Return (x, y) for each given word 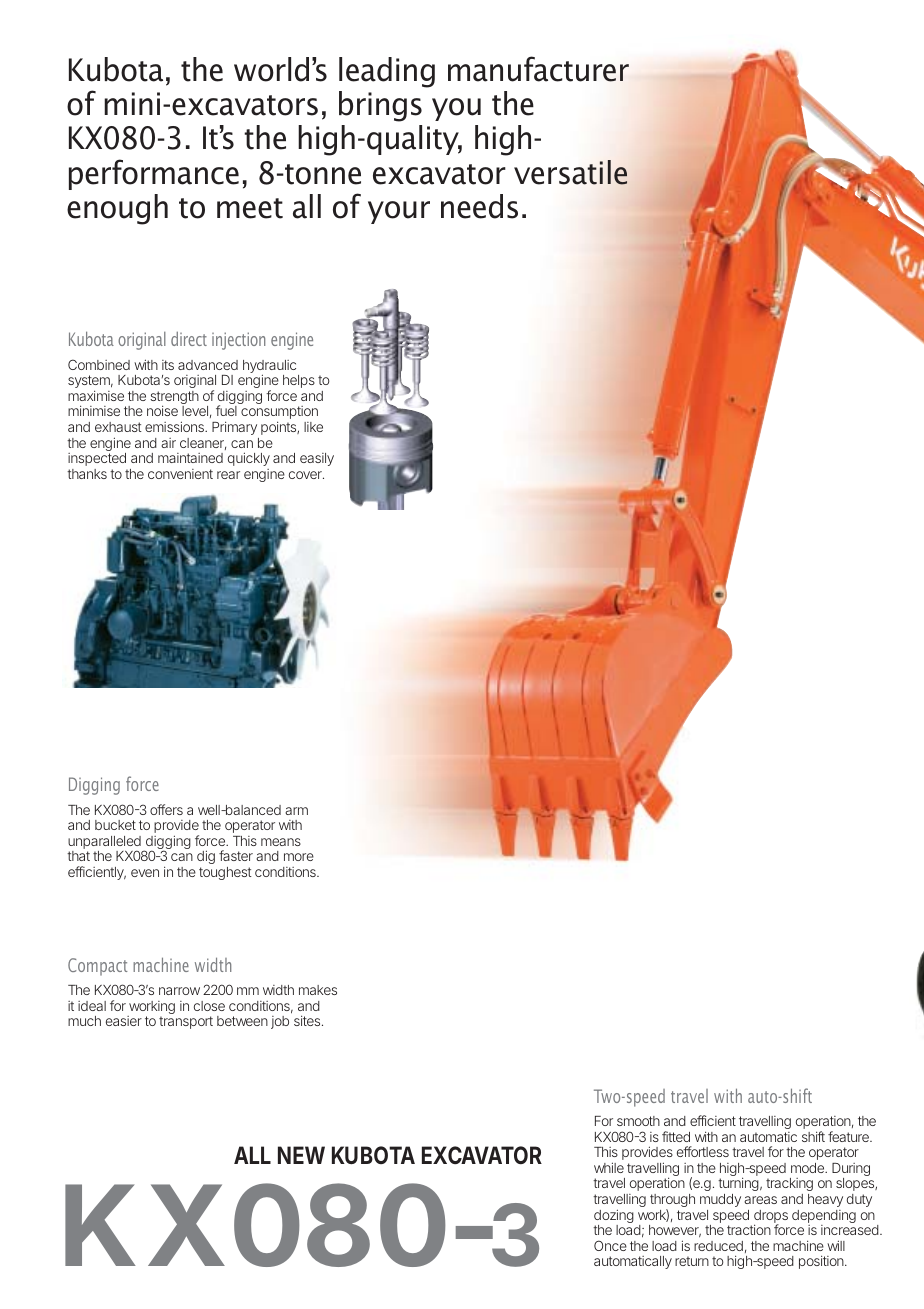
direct (189, 338)
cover (306, 475)
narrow (179, 991)
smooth (638, 1121)
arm (296, 811)
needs (479, 206)
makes (318, 990)
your (399, 212)
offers (166, 809)
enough (117, 209)
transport (186, 1022)
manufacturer (538, 69)
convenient (180, 474)
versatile (570, 172)
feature (849, 1136)
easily (317, 459)
